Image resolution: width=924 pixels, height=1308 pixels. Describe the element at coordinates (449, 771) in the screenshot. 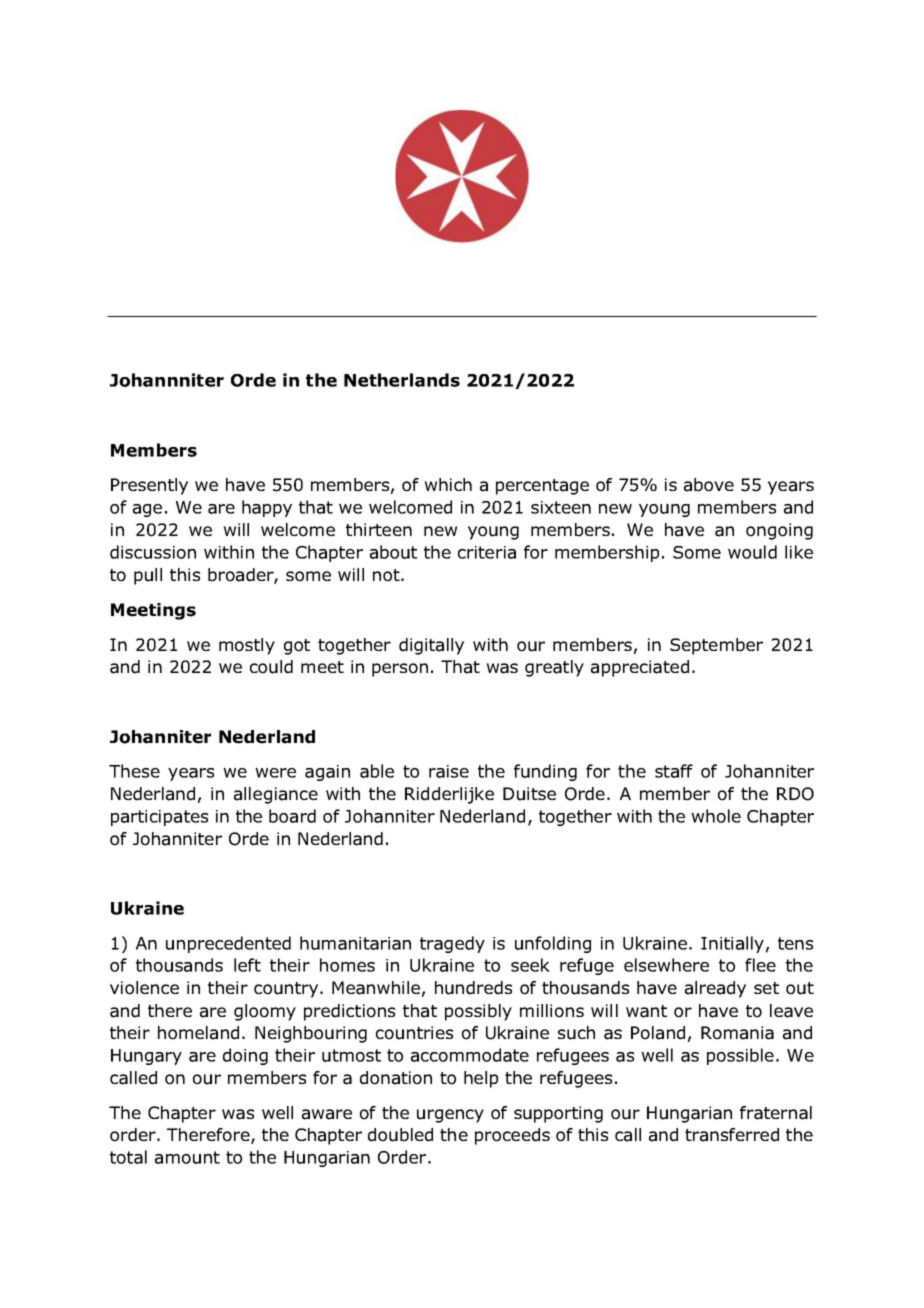

I see `raise` at that location.
